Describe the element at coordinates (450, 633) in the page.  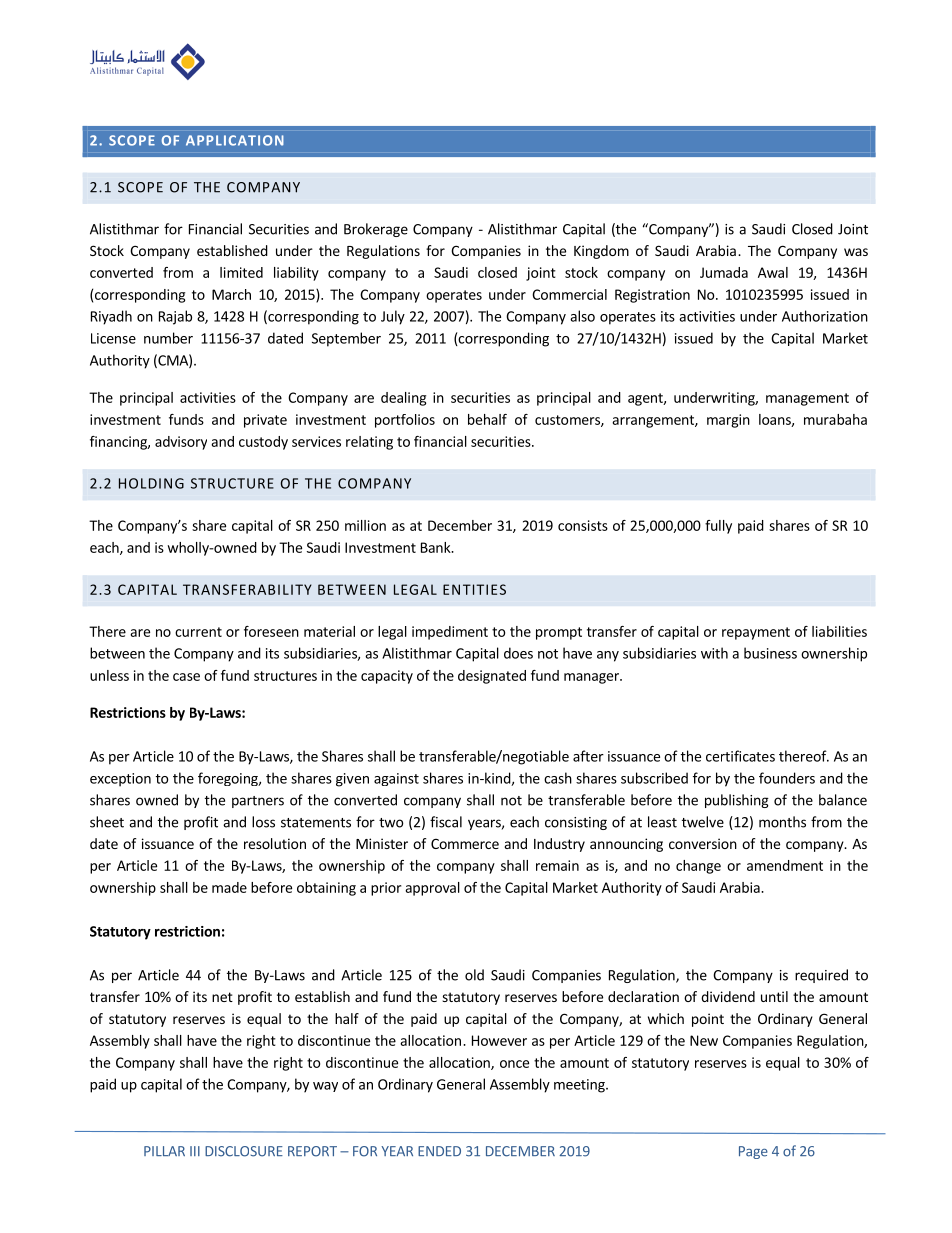
I see `impediment` at that location.
